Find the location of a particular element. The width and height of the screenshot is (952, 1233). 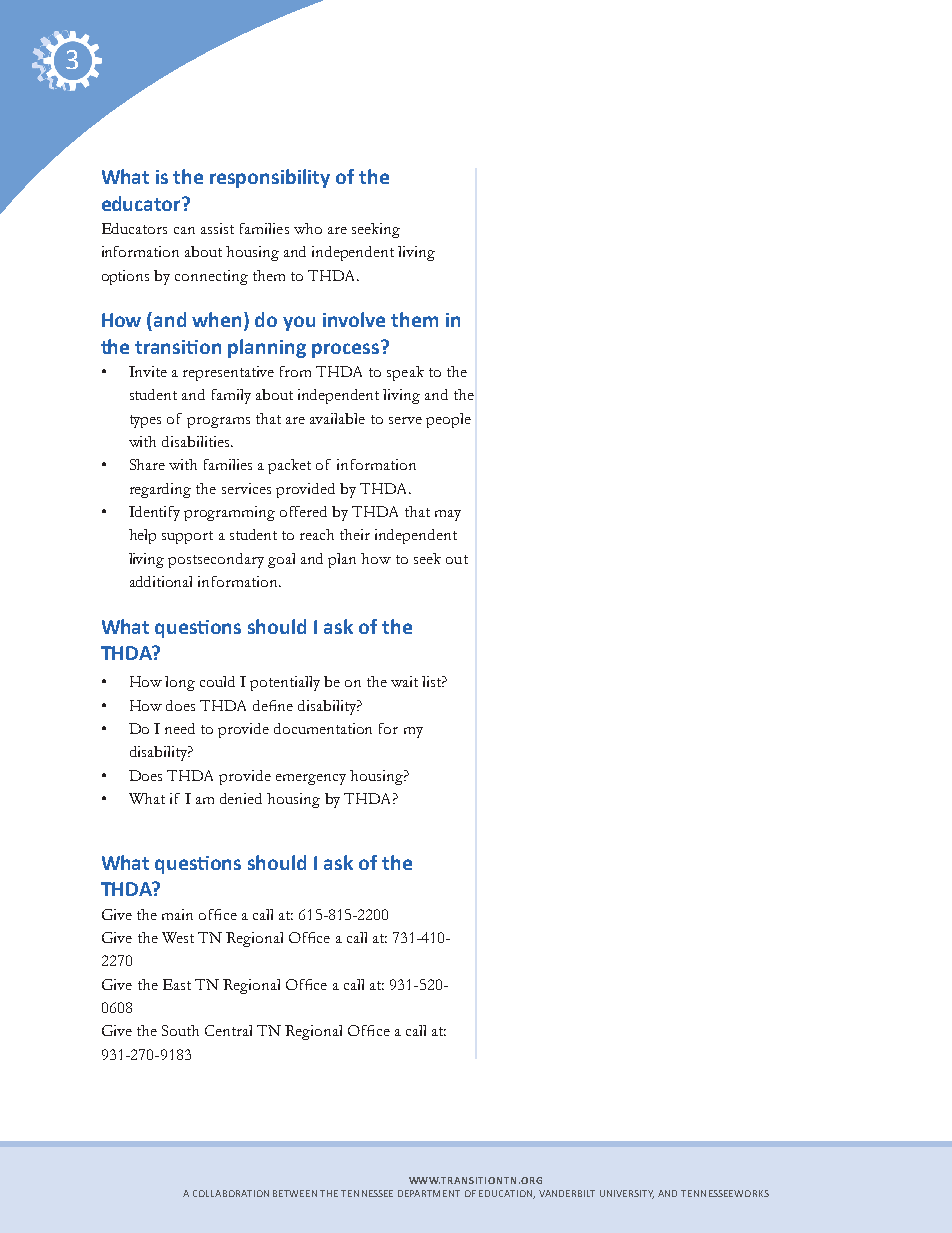

can is located at coordinates (184, 230).
